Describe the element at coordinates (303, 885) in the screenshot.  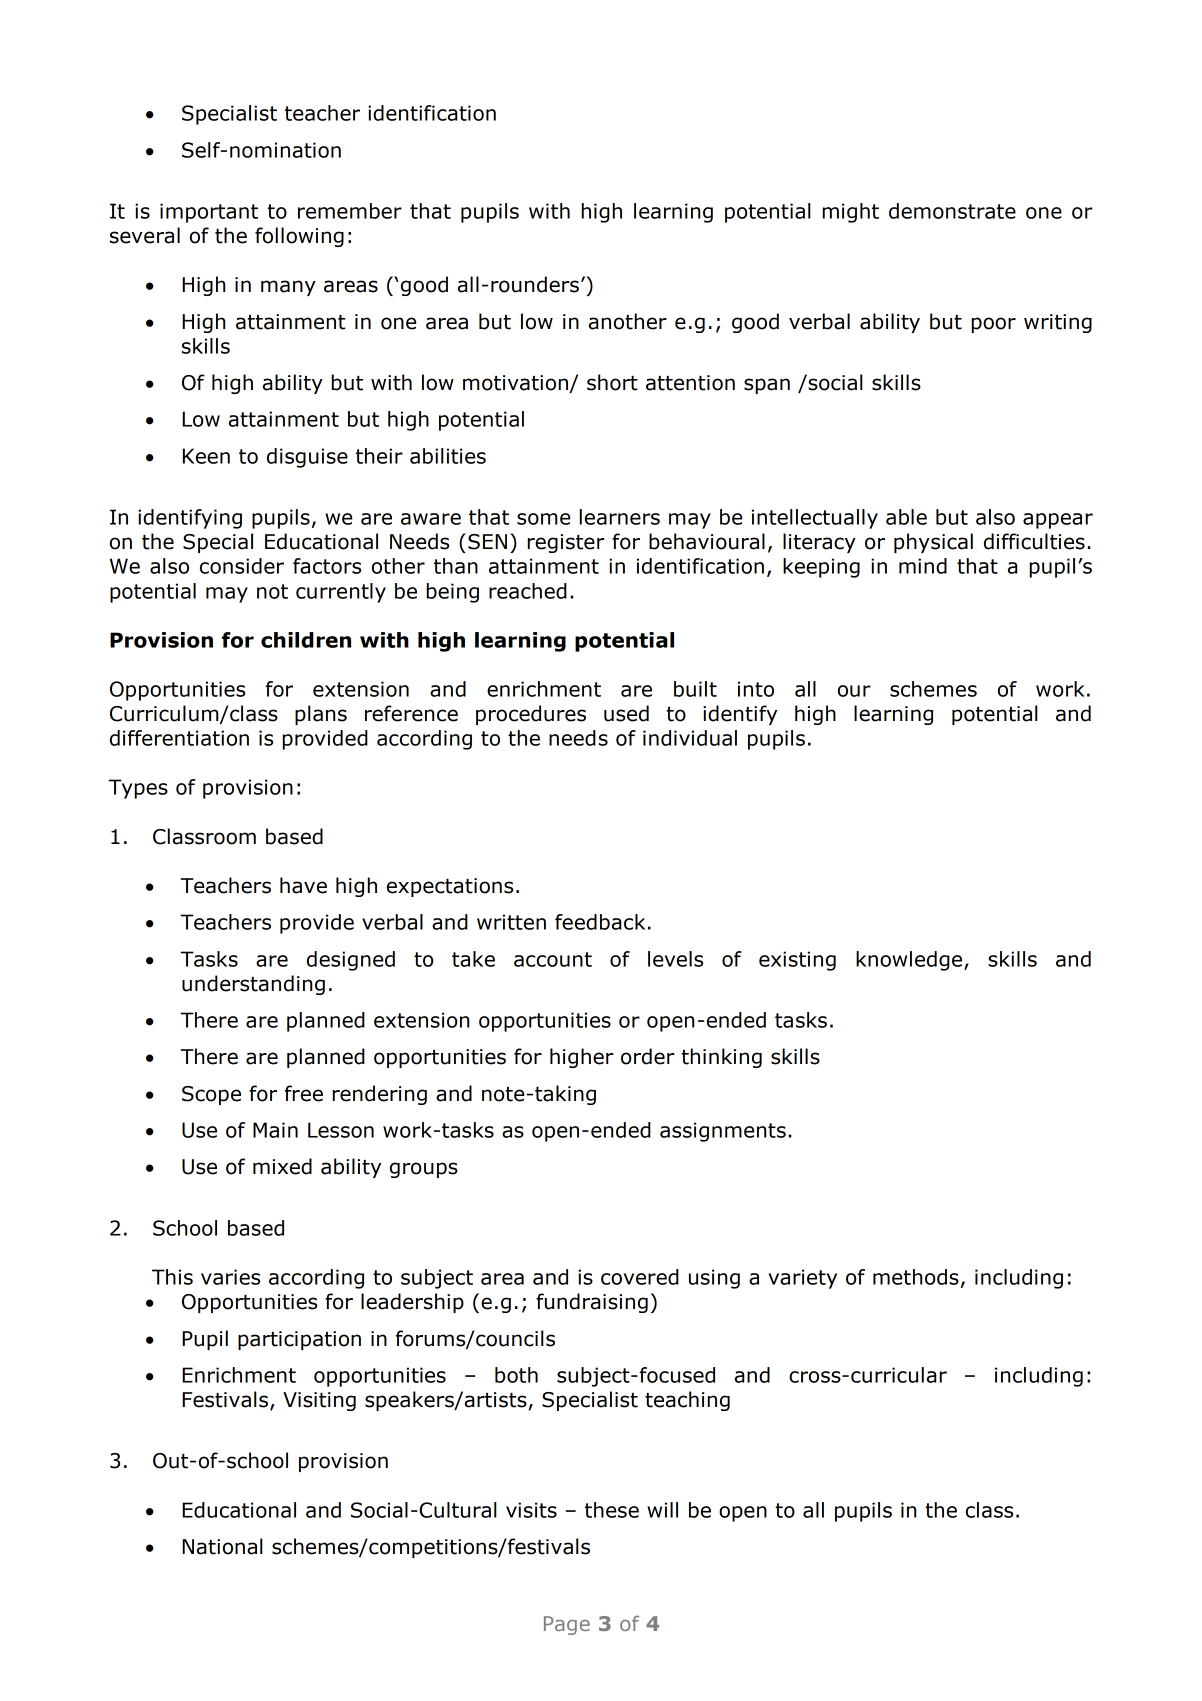
I see `have` at that location.
